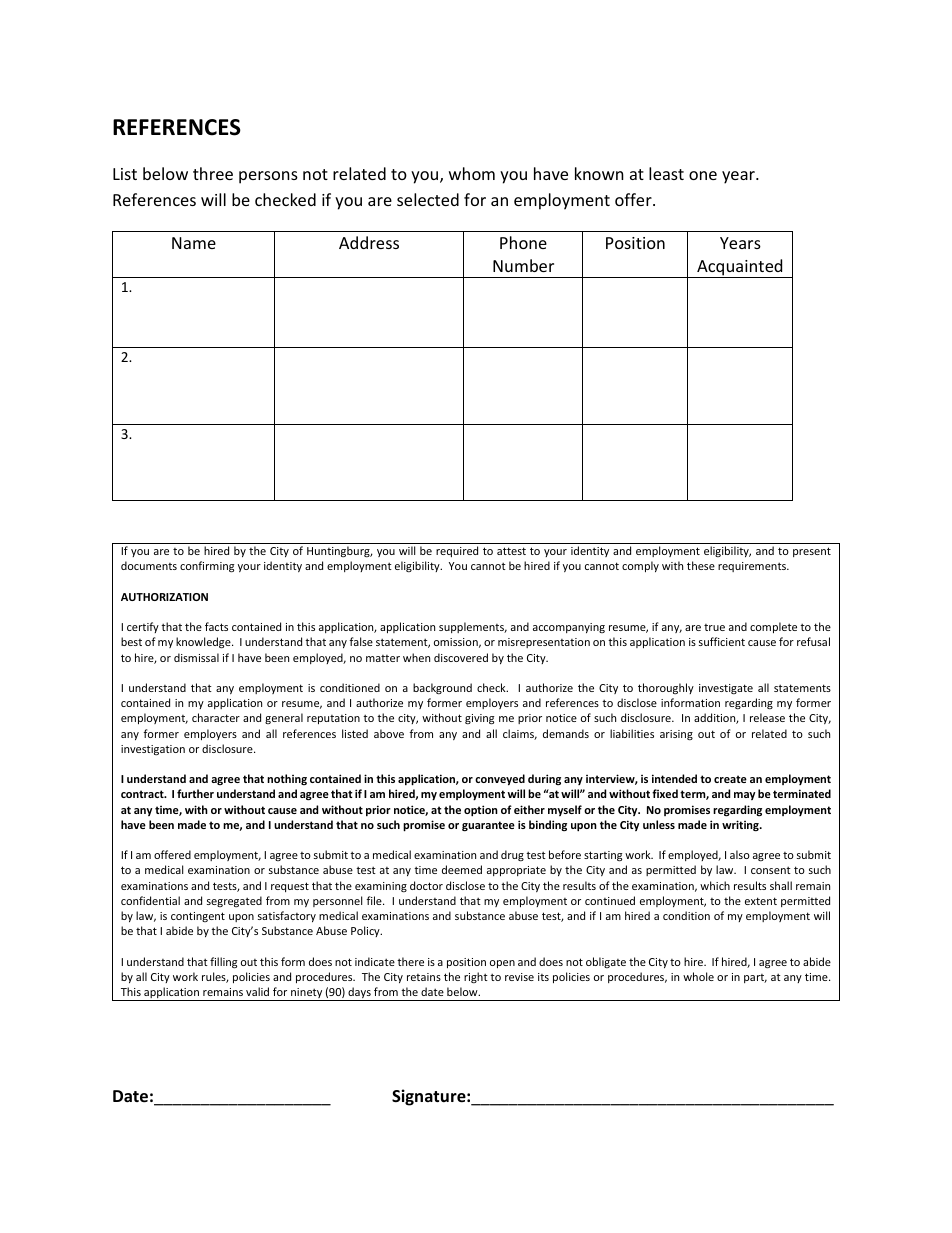  Describe the element at coordinates (195, 793) in the image. I see `further` at that location.
